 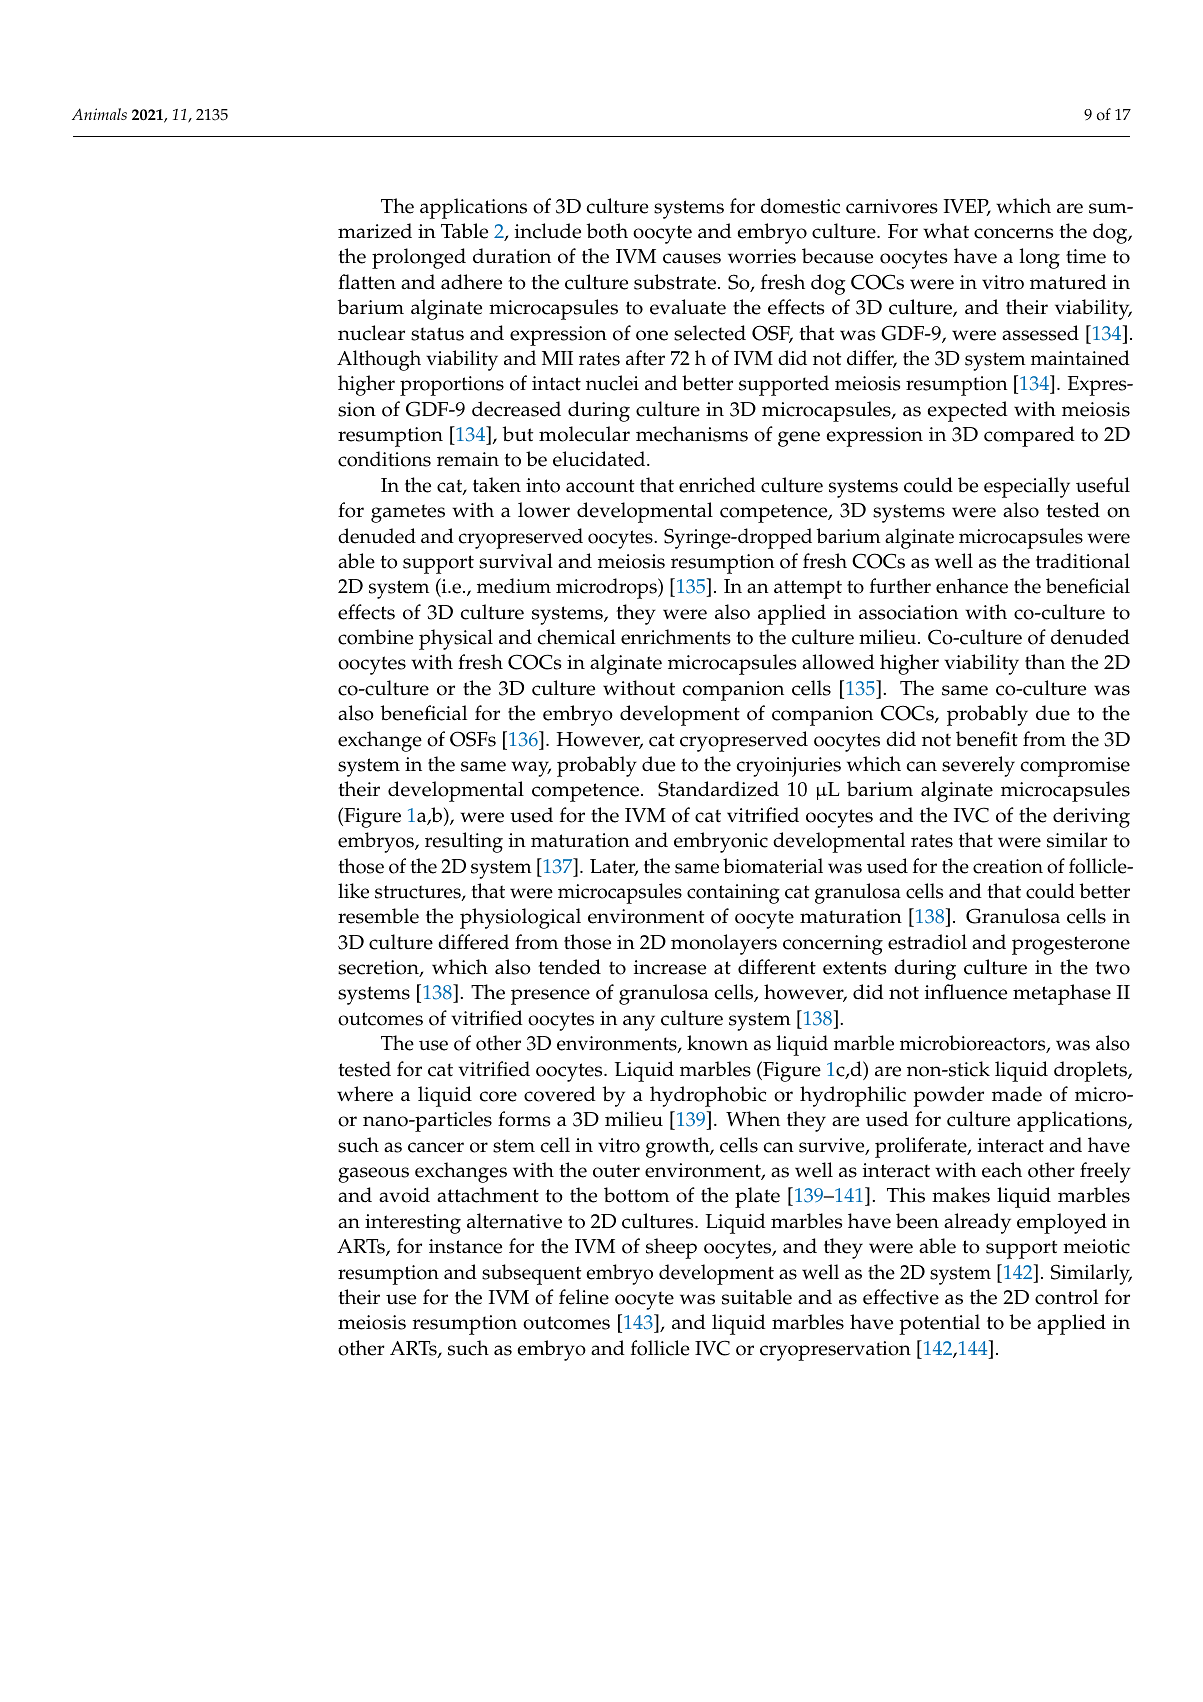 What do you see at coordinates (531, 769) in the screenshot?
I see `way` at bounding box center [531, 769].
